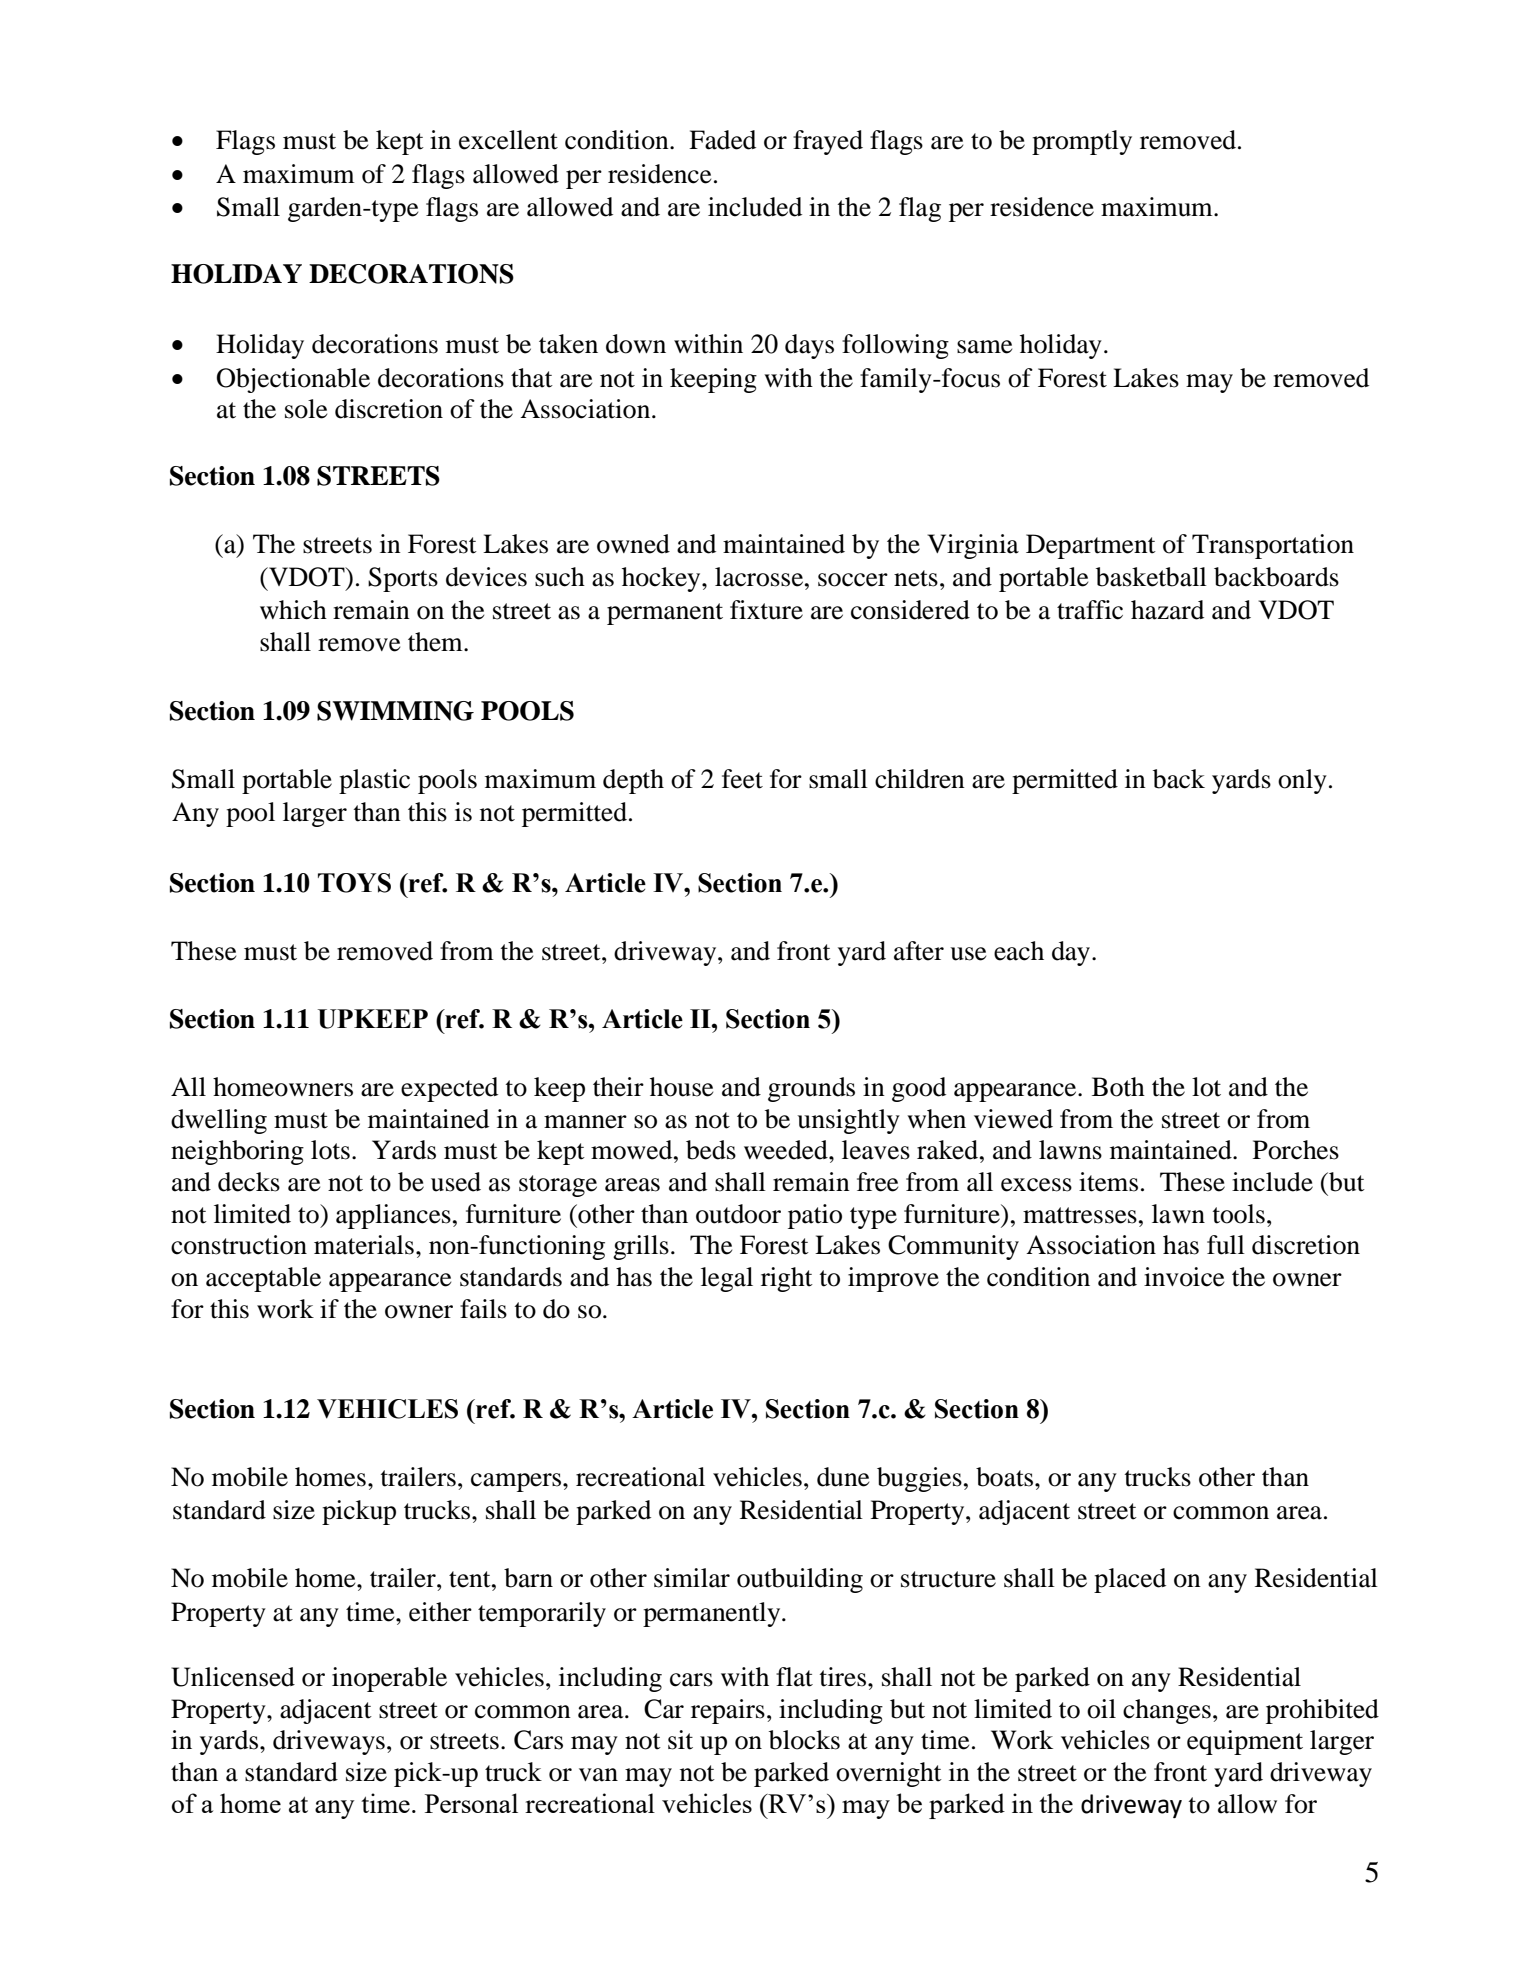  Describe the element at coordinates (722, 140) in the page. I see `Faded` at that location.
